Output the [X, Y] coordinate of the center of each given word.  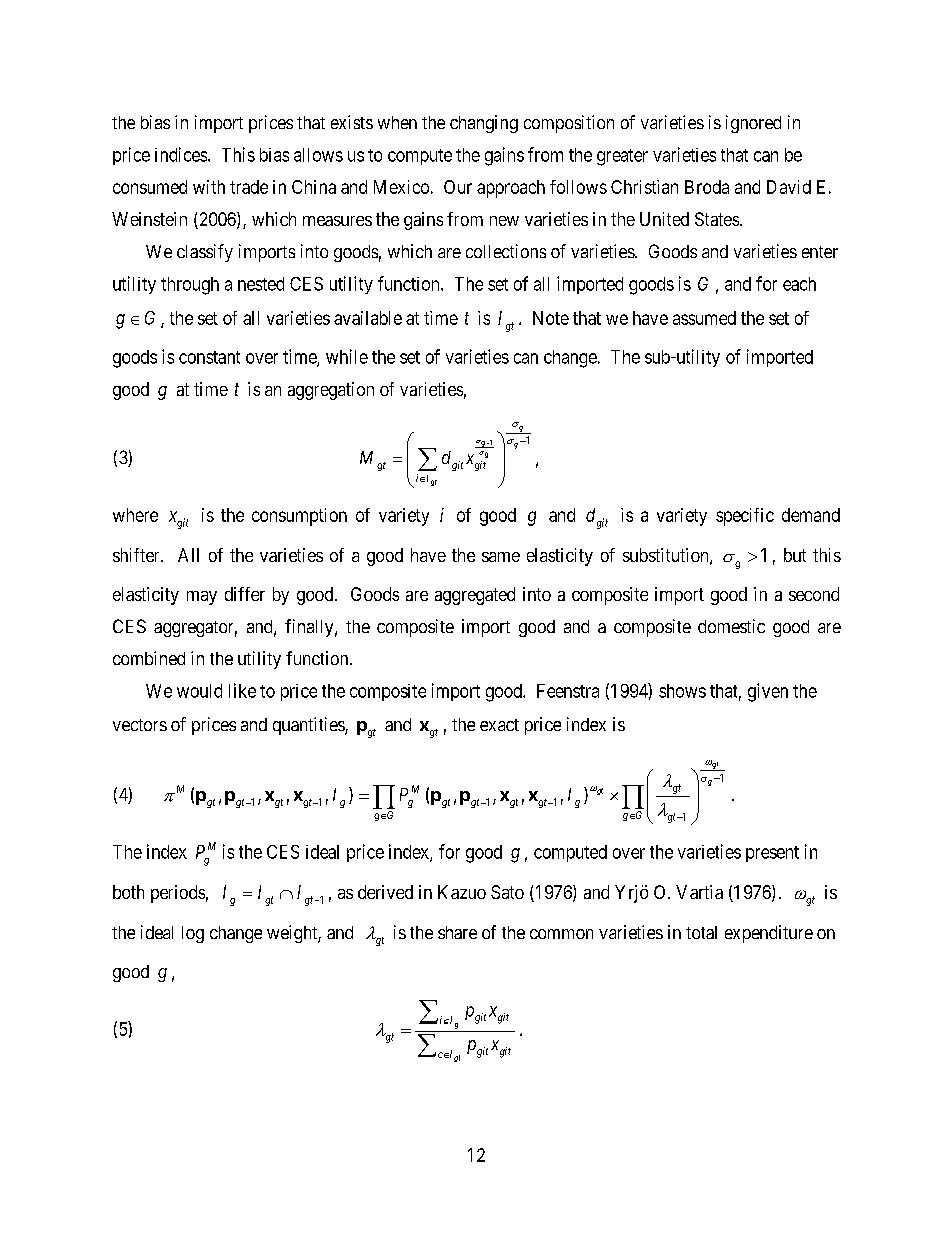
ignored [753, 124]
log [193, 934]
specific [745, 517]
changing [484, 124]
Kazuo [462, 892]
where [135, 515]
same [501, 557]
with [209, 187]
